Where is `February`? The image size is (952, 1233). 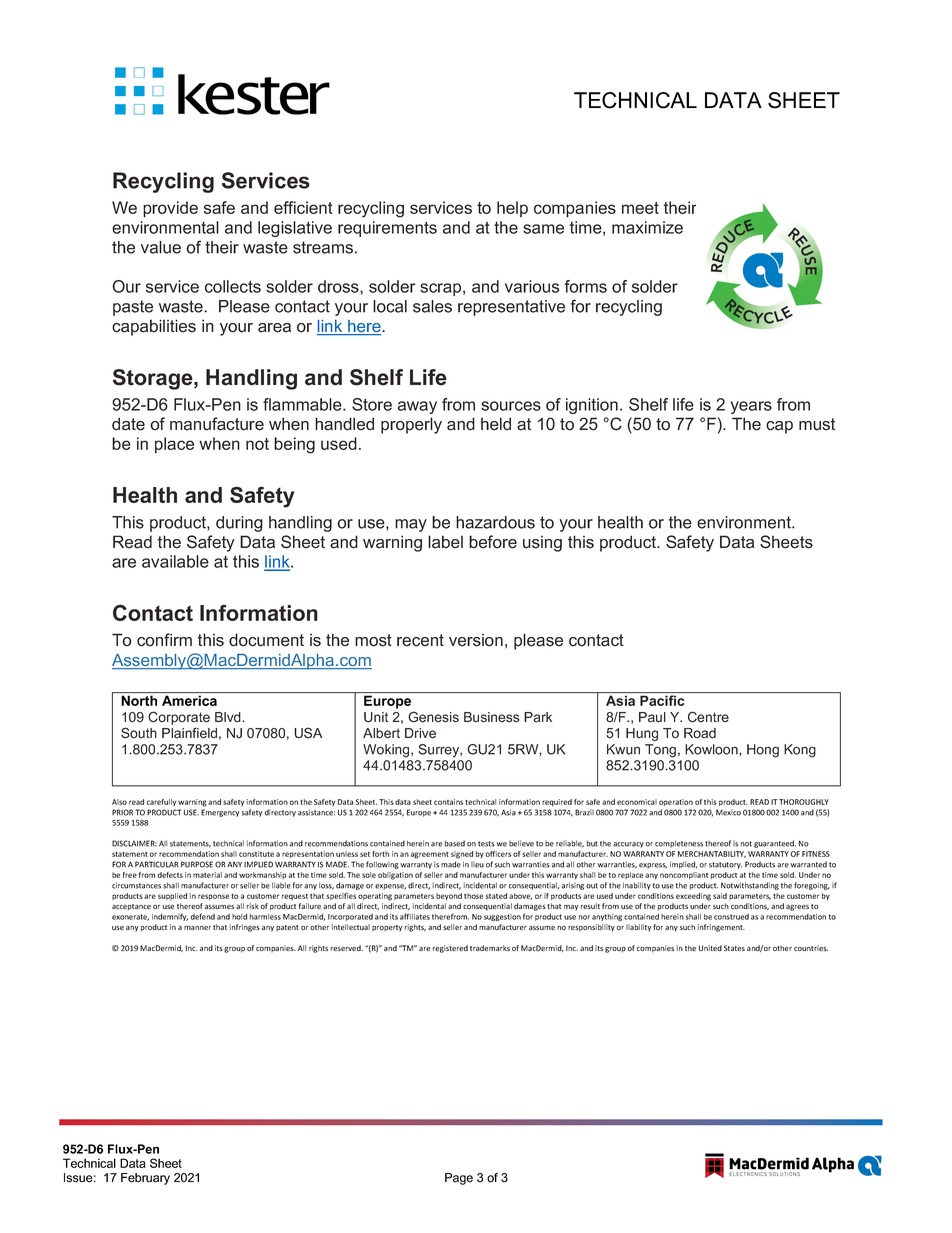 February is located at coordinates (145, 1179).
